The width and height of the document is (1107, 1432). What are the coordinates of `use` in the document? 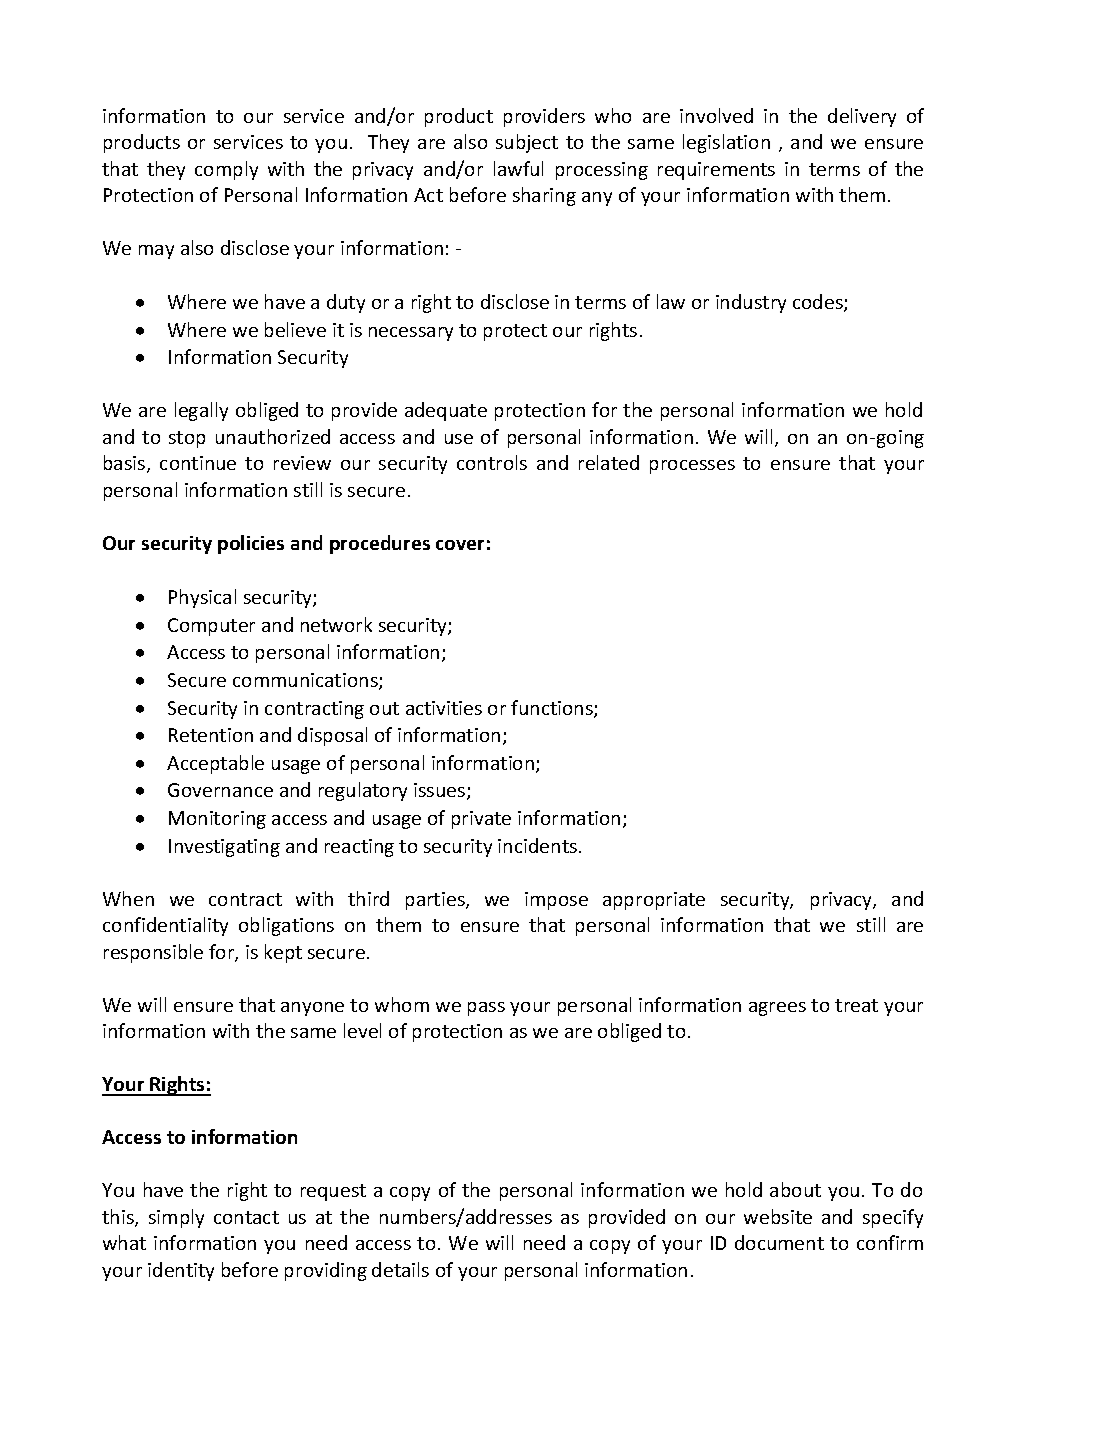 It's located at (459, 439).
